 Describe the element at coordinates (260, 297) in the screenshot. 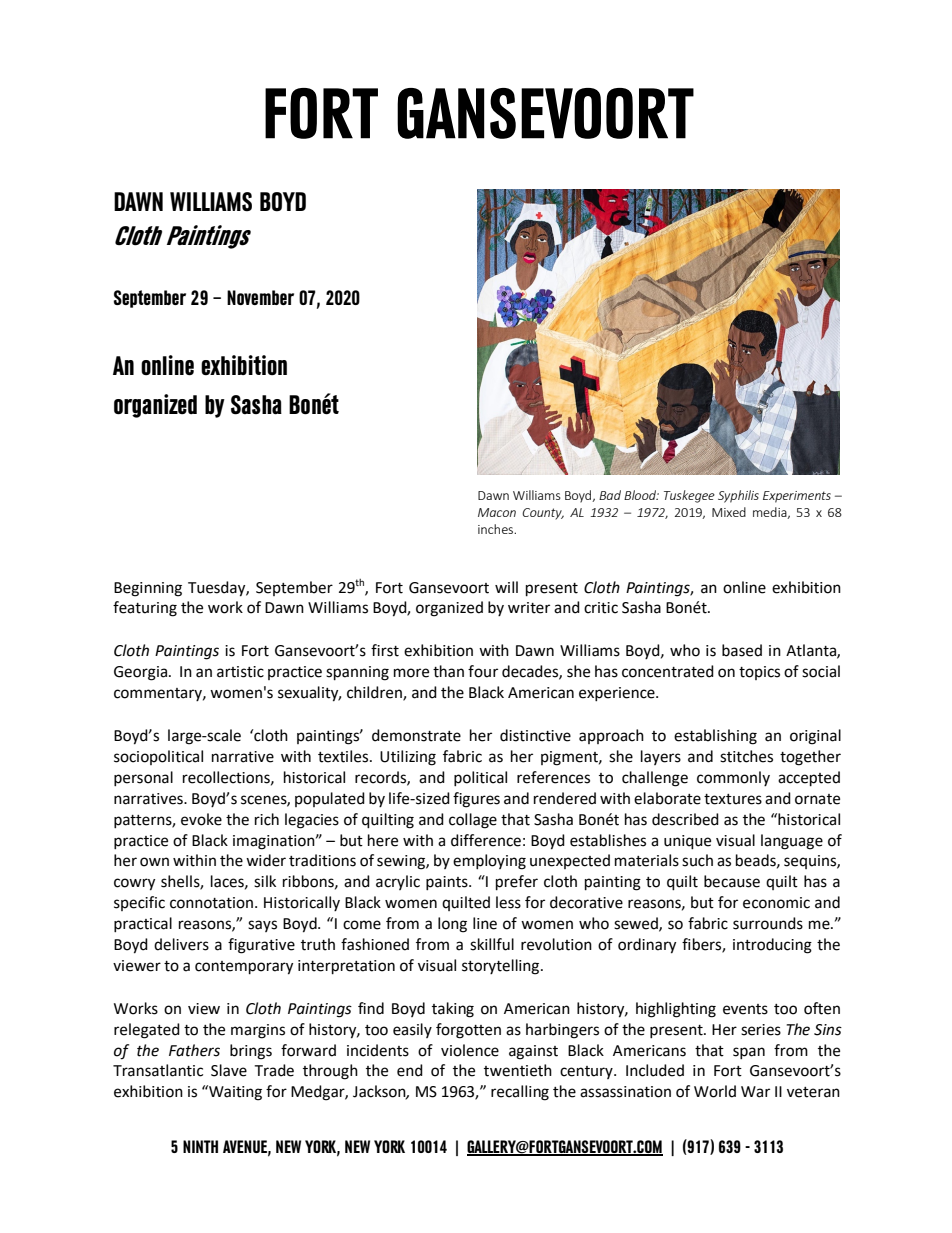

I see `November` at that location.
